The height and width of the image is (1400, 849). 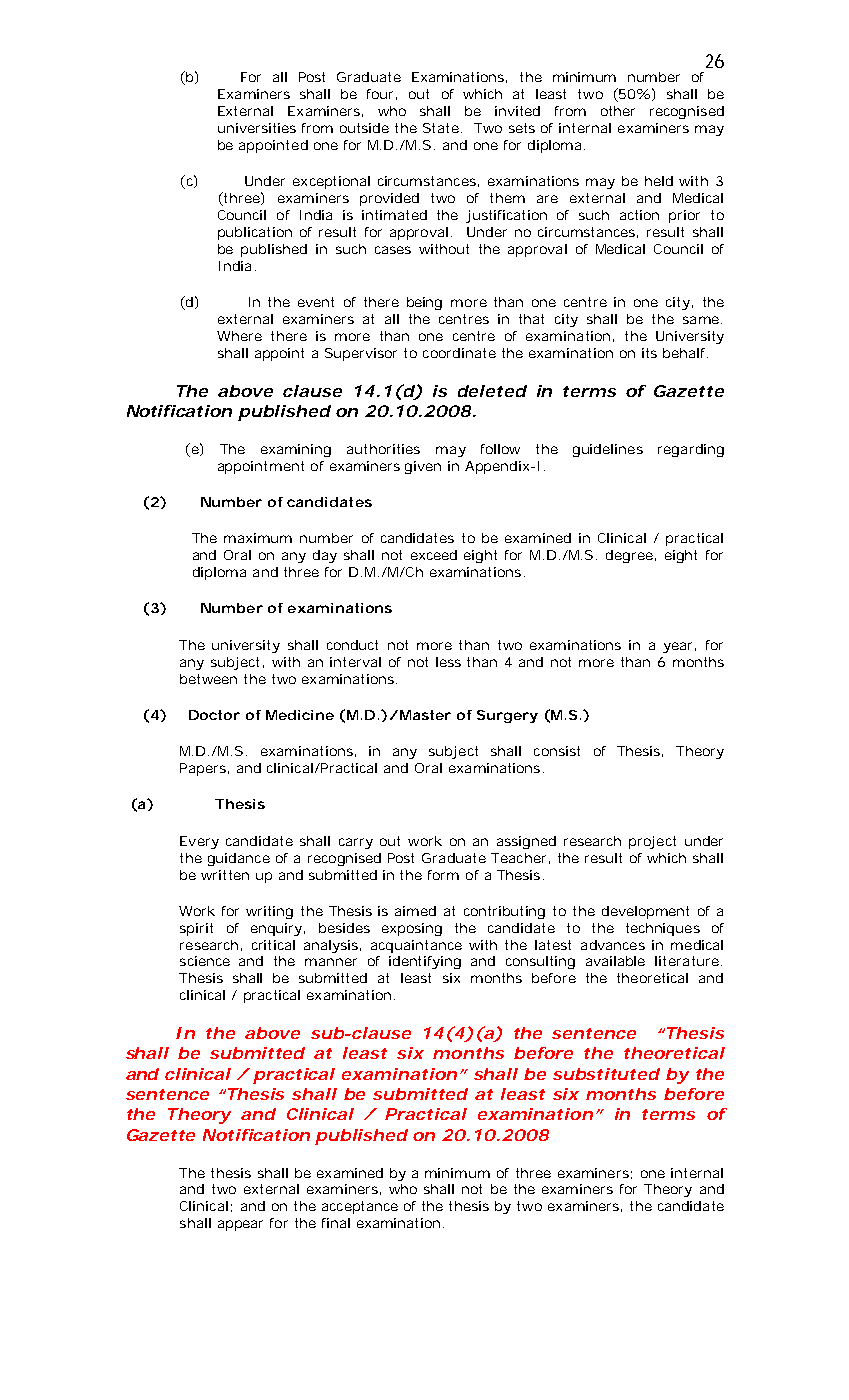 What do you see at coordinates (239, 859) in the image?
I see `guidance` at bounding box center [239, 859].
